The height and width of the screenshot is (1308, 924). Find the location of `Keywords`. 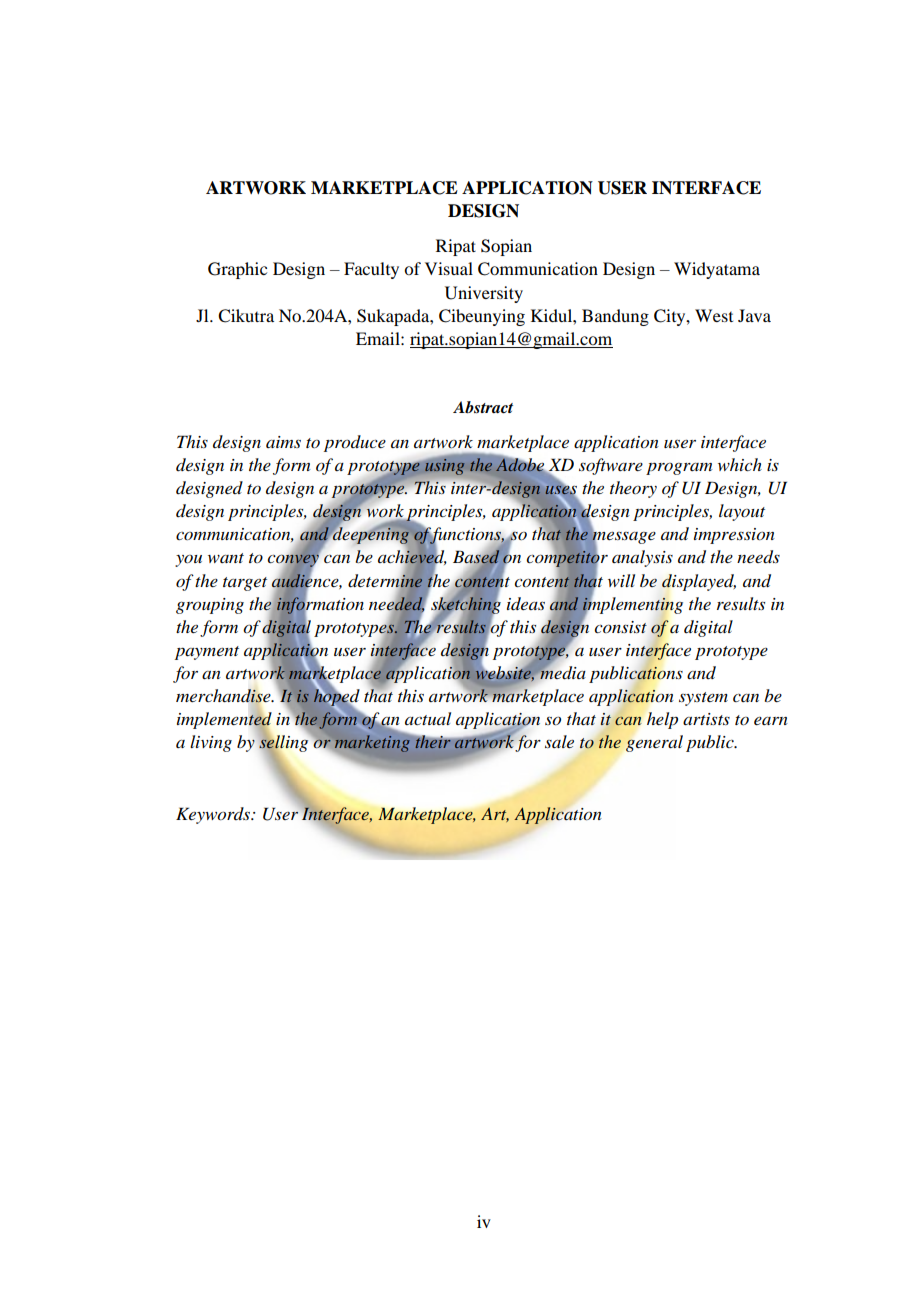

Keywords is located at coordinates (214, 815).
